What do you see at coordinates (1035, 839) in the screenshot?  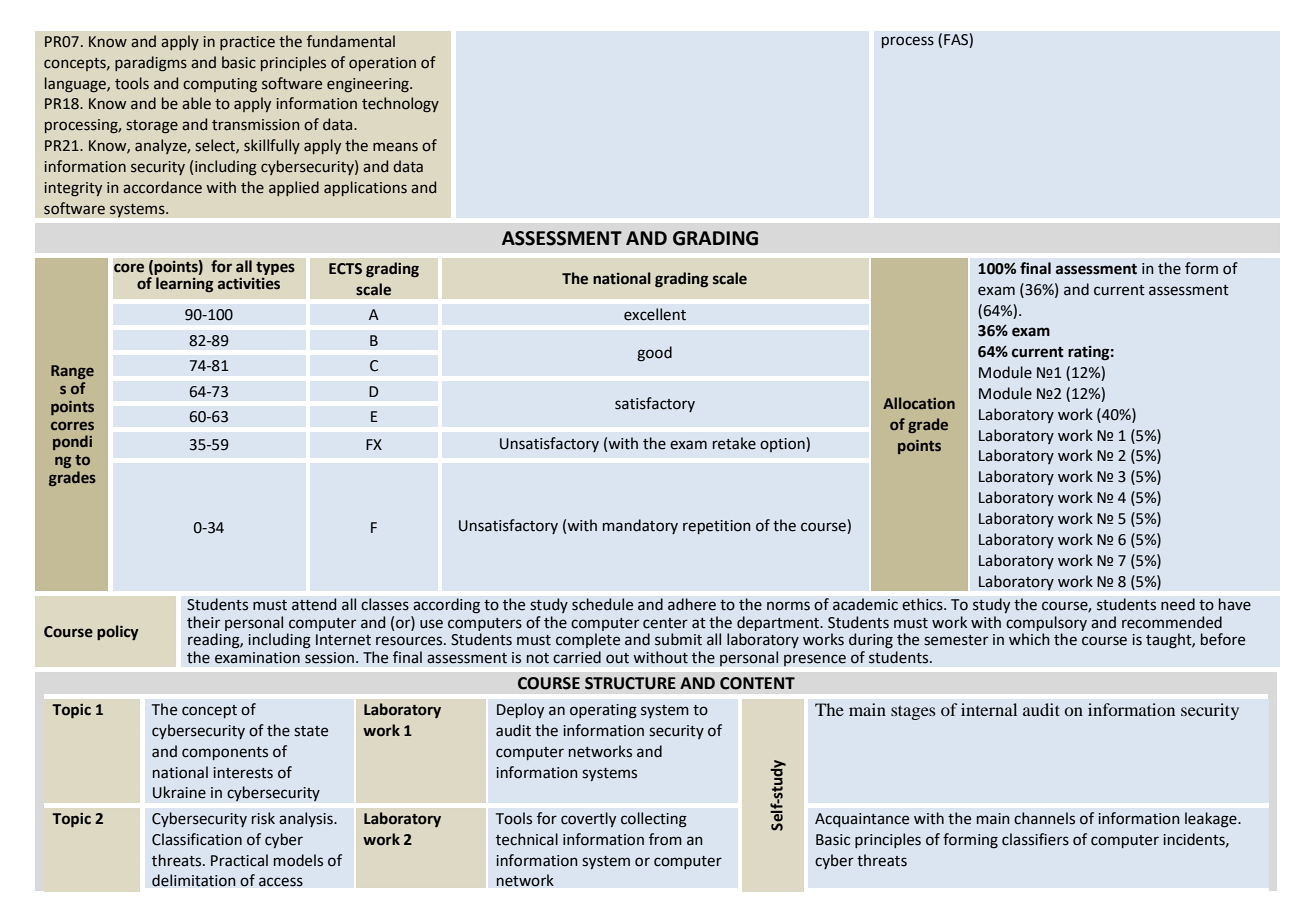 I see `classifiers` at bounding box center [1035, 839].
